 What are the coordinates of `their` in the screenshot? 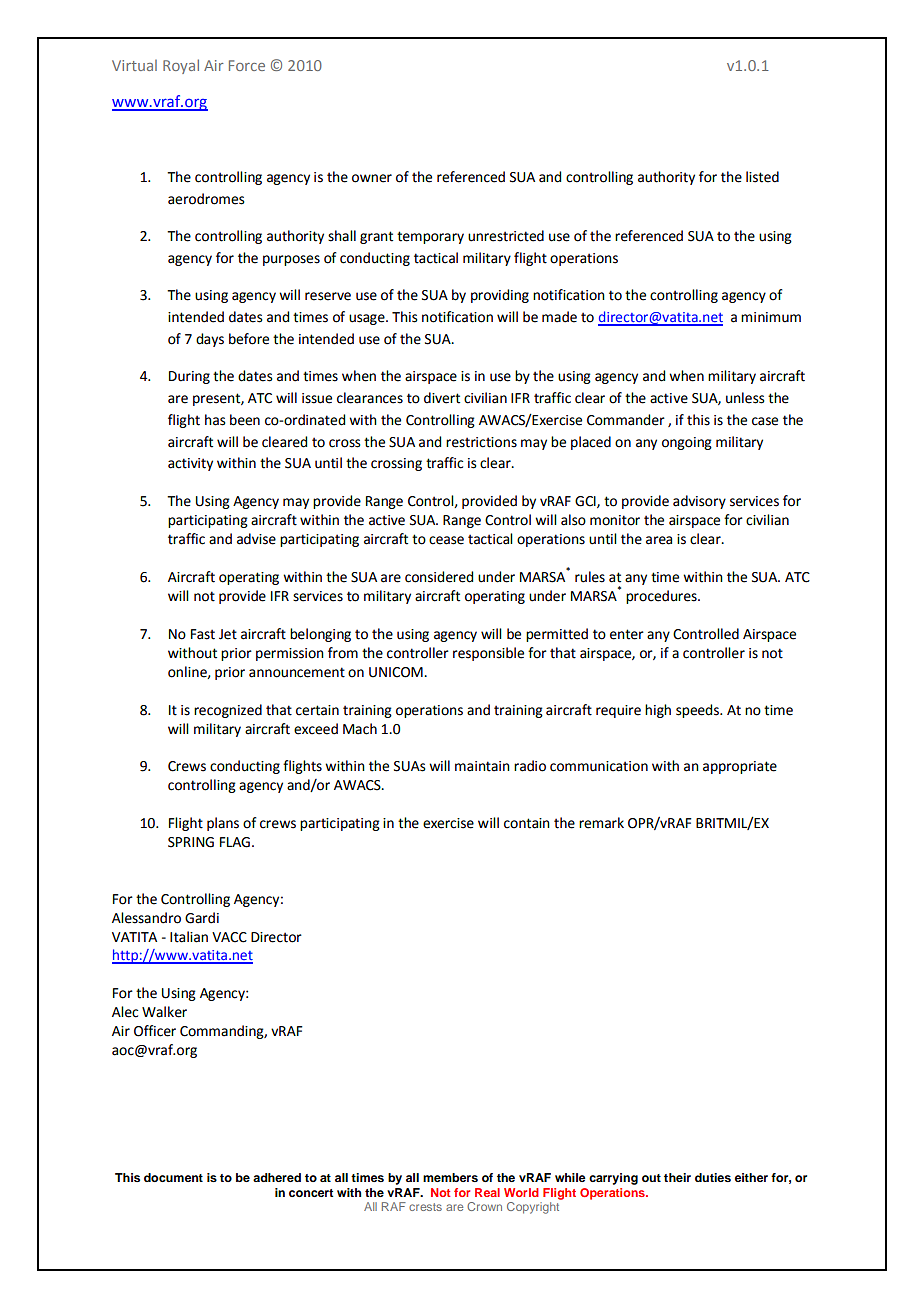 It's located at (677, 1177).
